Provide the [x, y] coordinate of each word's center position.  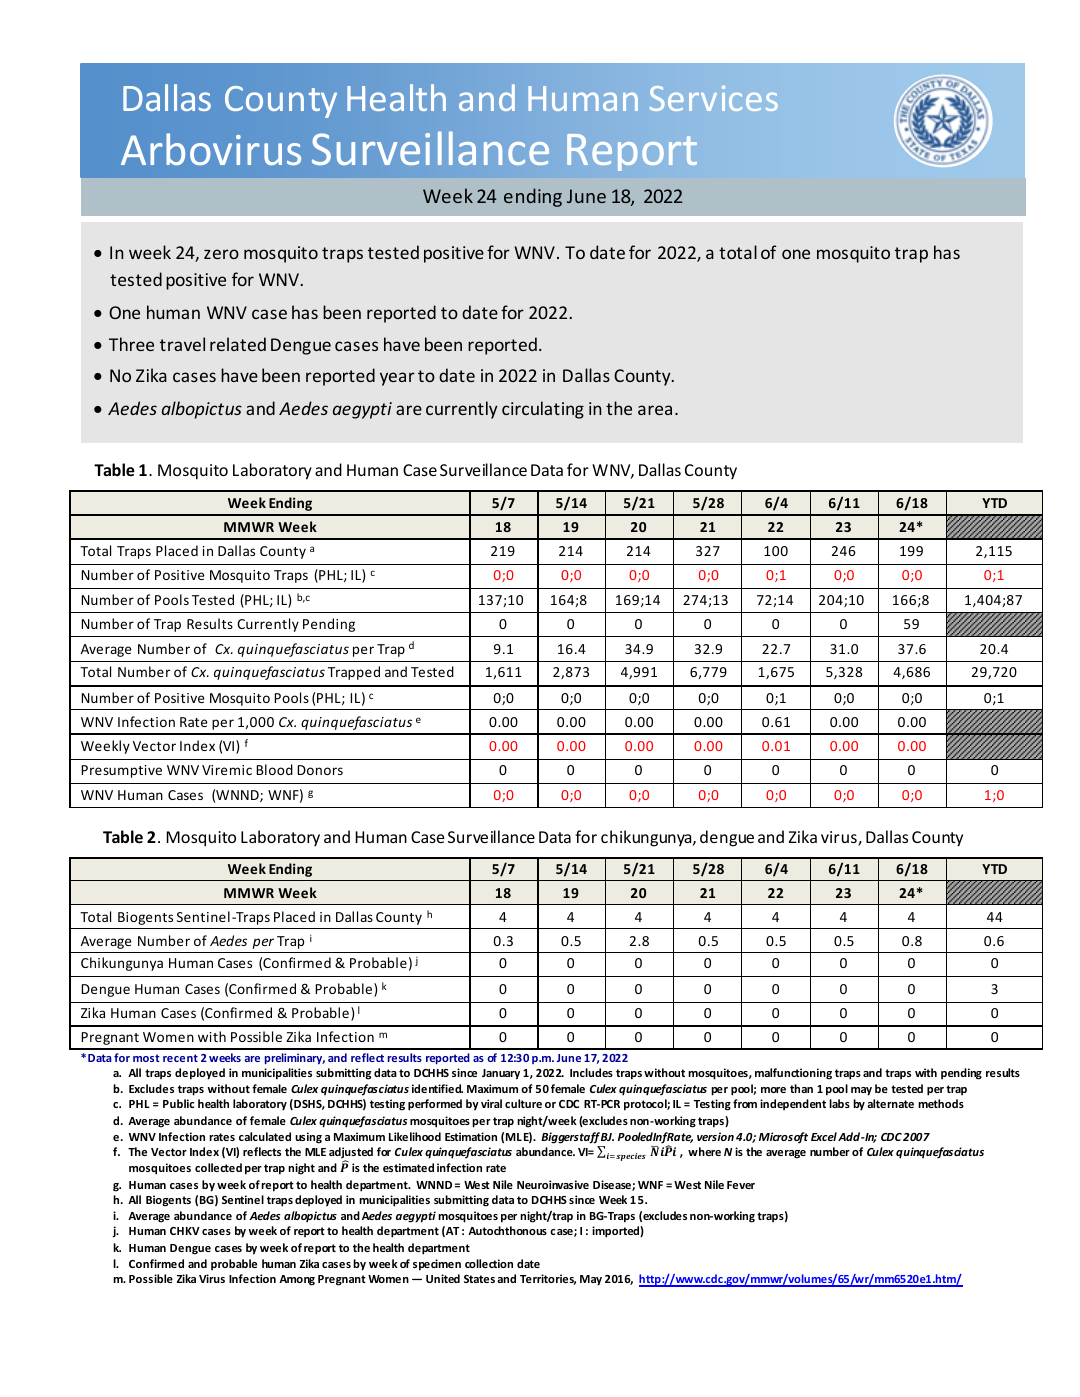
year [397, 379]
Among [297, 1280]
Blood [274, 769]
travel [182, 344]
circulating [543, 410]
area [655, 410]
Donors [320, 770]
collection [489, 1263]
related [238, 344]
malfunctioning [793, 1074]
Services [714, 98]
